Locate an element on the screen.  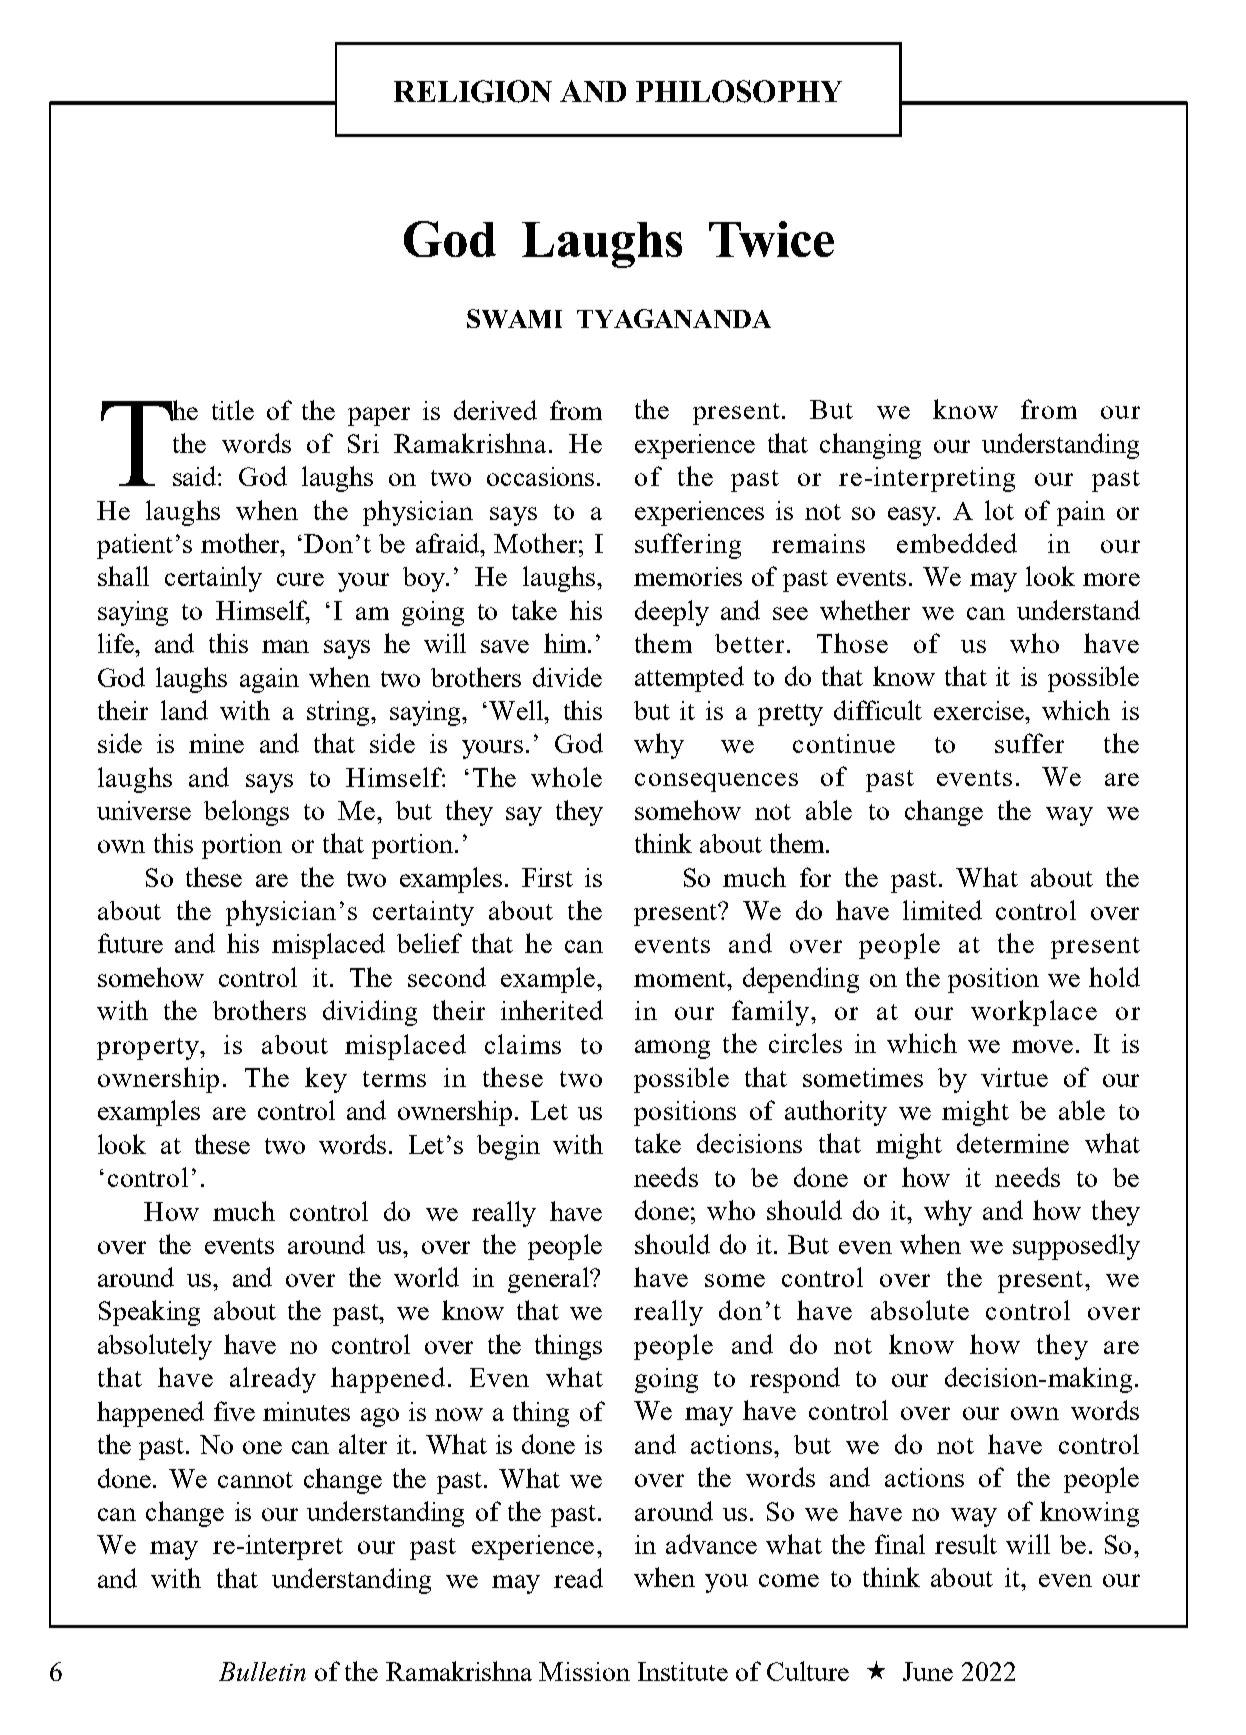
RELIGION is located at coordinates (473, 91).
